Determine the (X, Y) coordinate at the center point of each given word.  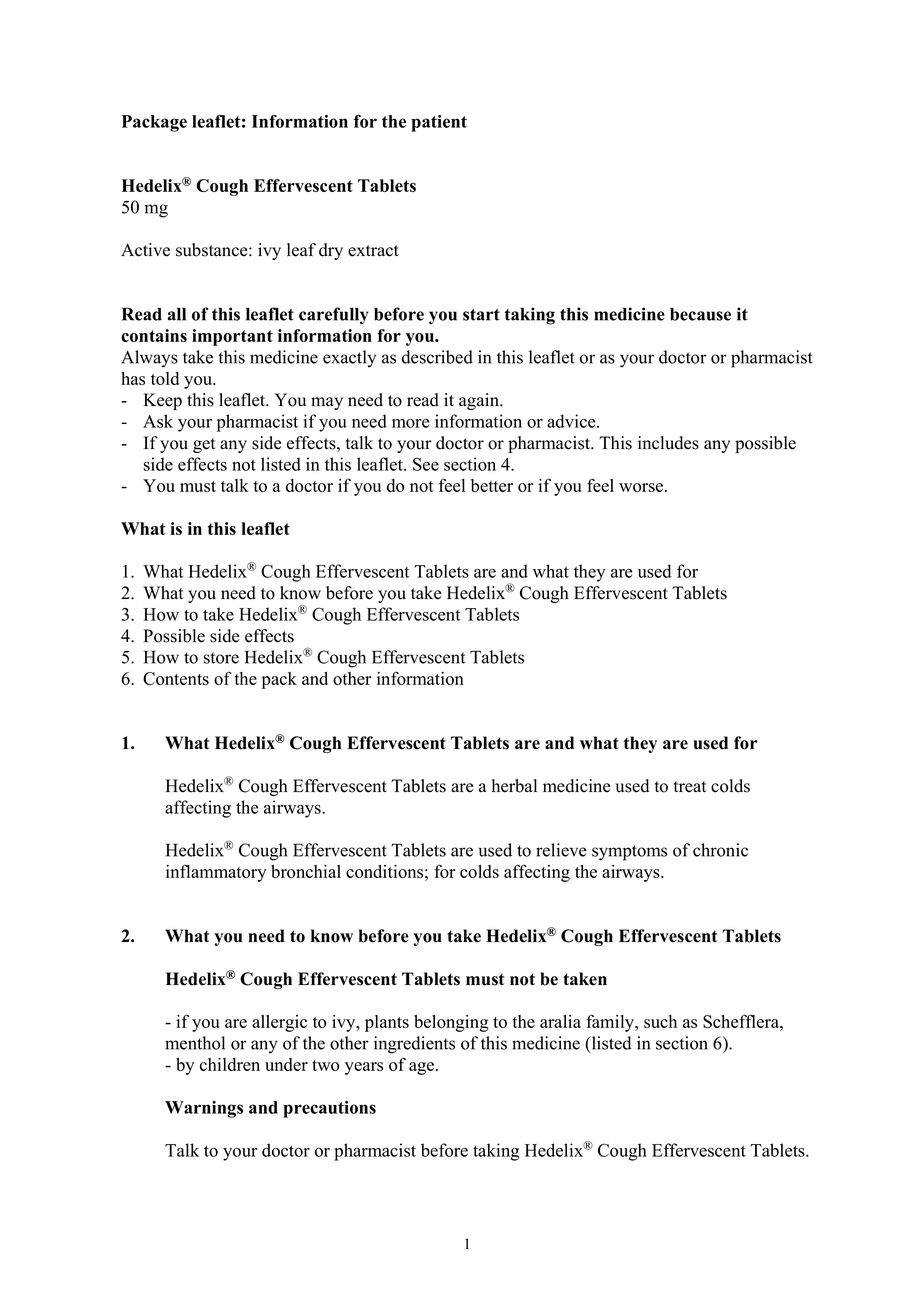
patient (439, 123)
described (437, 357)
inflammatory (216, 873)
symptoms (629, 853)
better (492, 485)
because (700, 314)
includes (668, 443)
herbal (514, 786)
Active (145, 250)
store (221, 658)
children (230, 1064)
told (165, 378)
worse (642, 487)
